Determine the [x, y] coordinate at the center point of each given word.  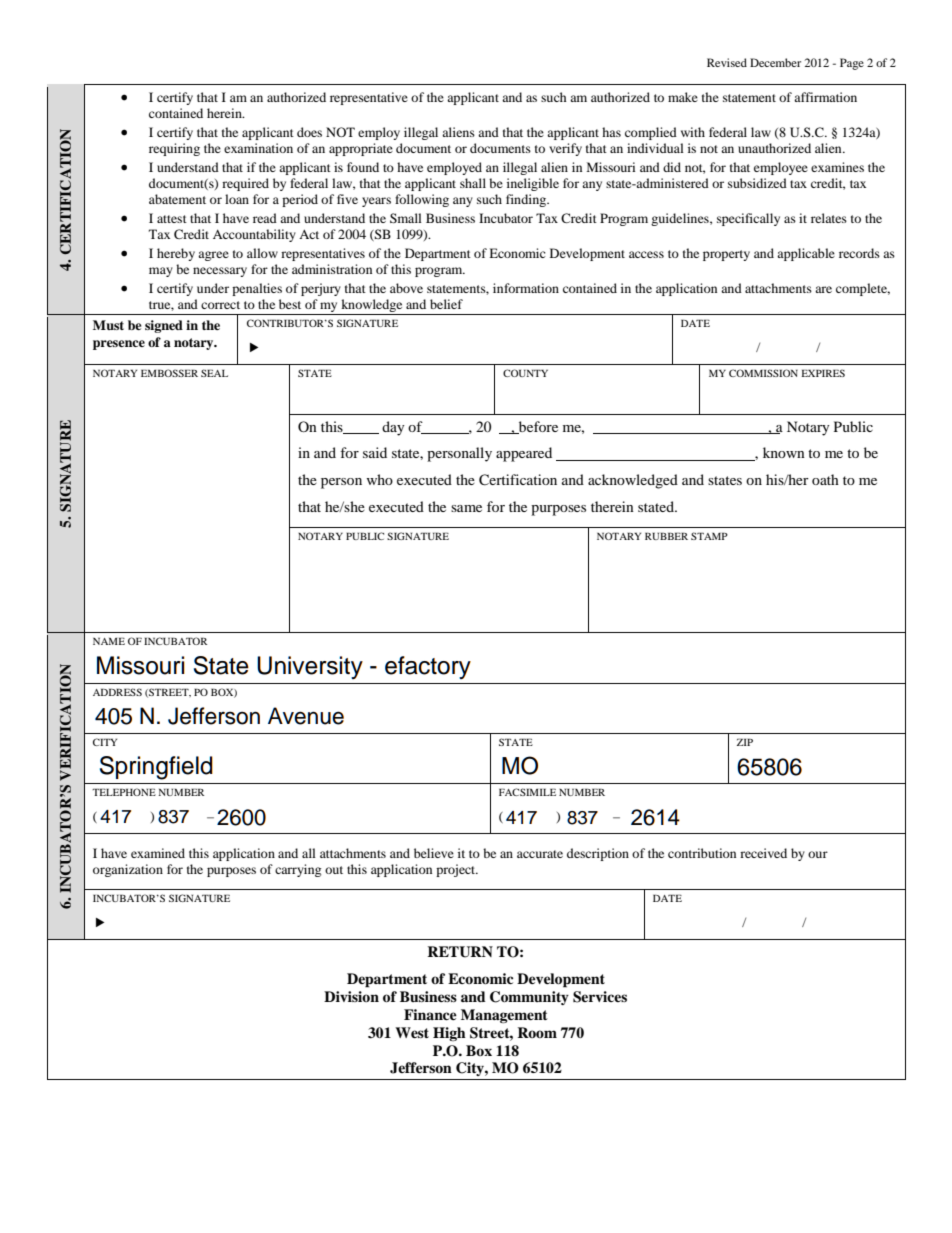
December [775, 62]
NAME [109, 641]
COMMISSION [763, 373]
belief [446, 304]
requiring [174, 149]
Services [600, 997]
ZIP [745, 742]
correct [220, 305]
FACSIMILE [527, 792]
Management [504, 1016]
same [466, 508]
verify [565, 149]
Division [351, 996]
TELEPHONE [124, 792]
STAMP [709, 536]
